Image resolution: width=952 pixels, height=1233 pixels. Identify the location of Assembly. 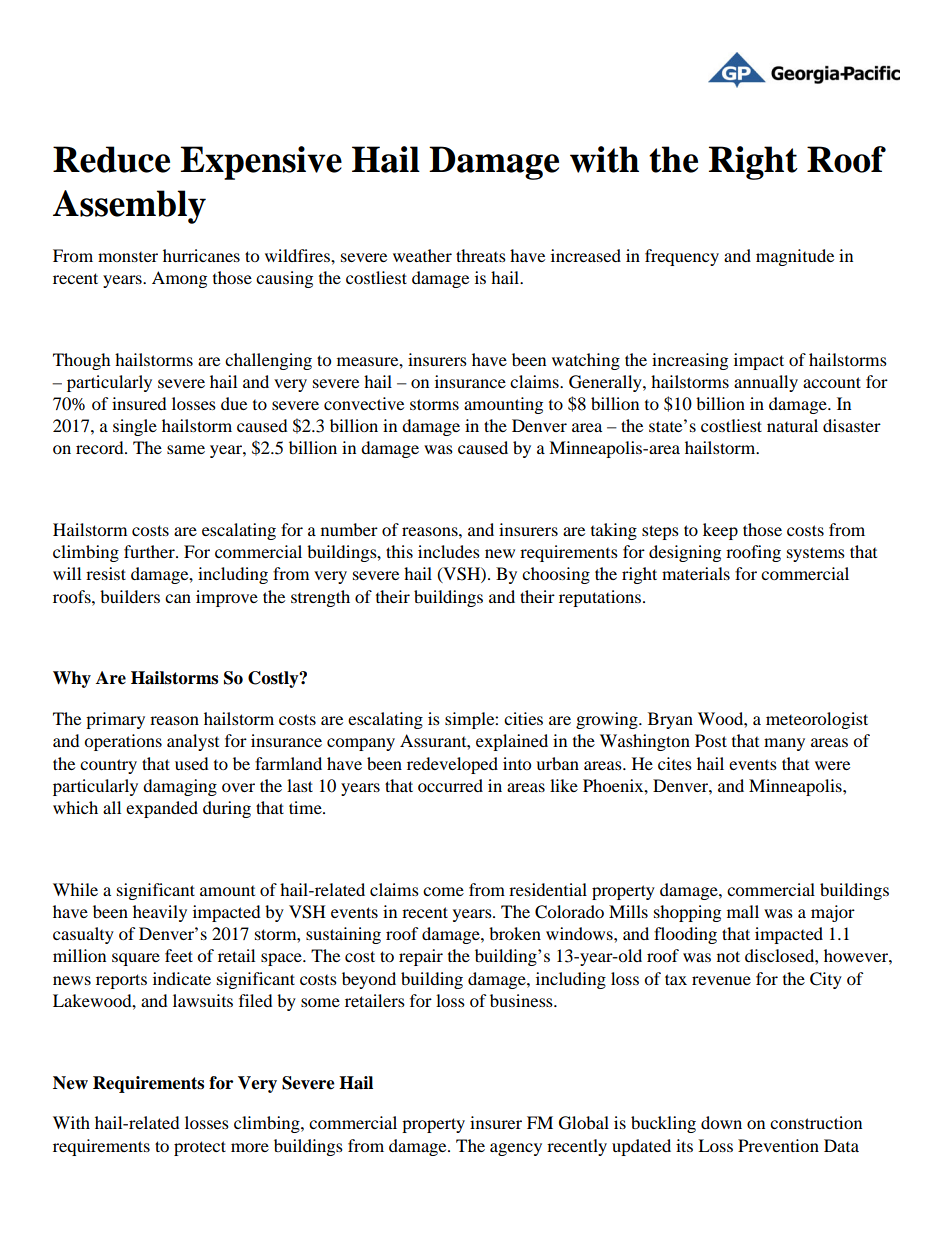
(129, 207).
